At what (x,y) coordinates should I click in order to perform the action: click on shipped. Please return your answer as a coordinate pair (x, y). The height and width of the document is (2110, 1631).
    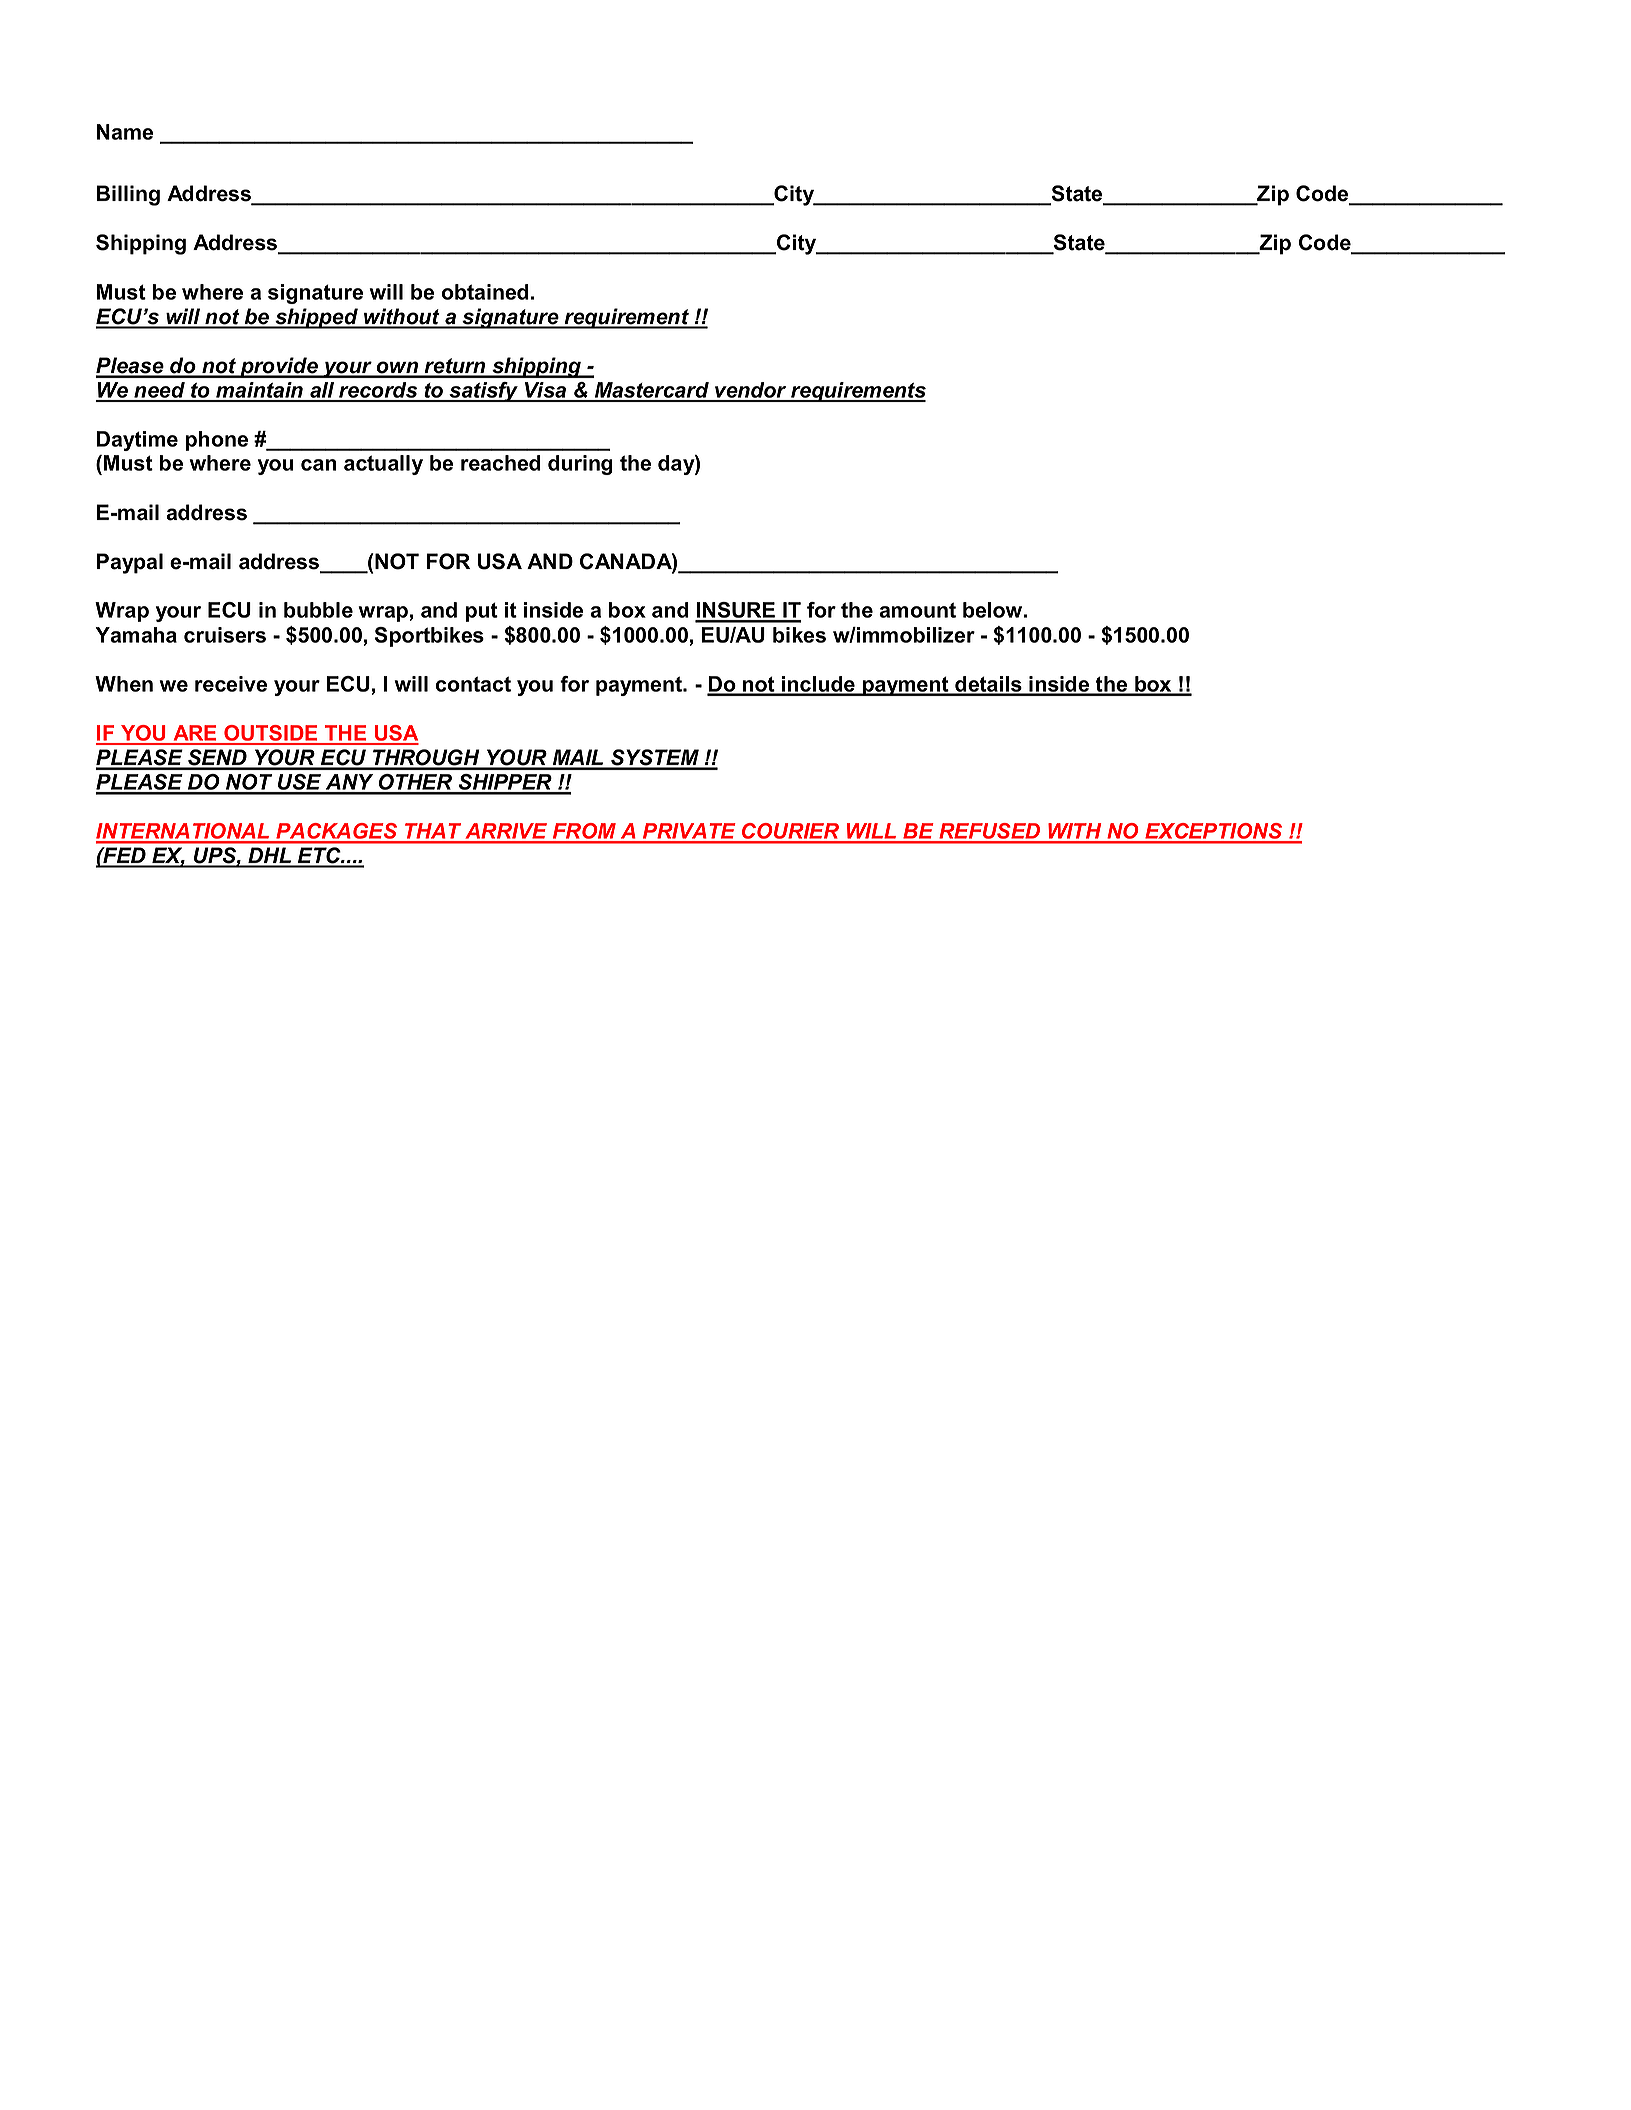
    Looking at the image, I should click on (317, 318).
